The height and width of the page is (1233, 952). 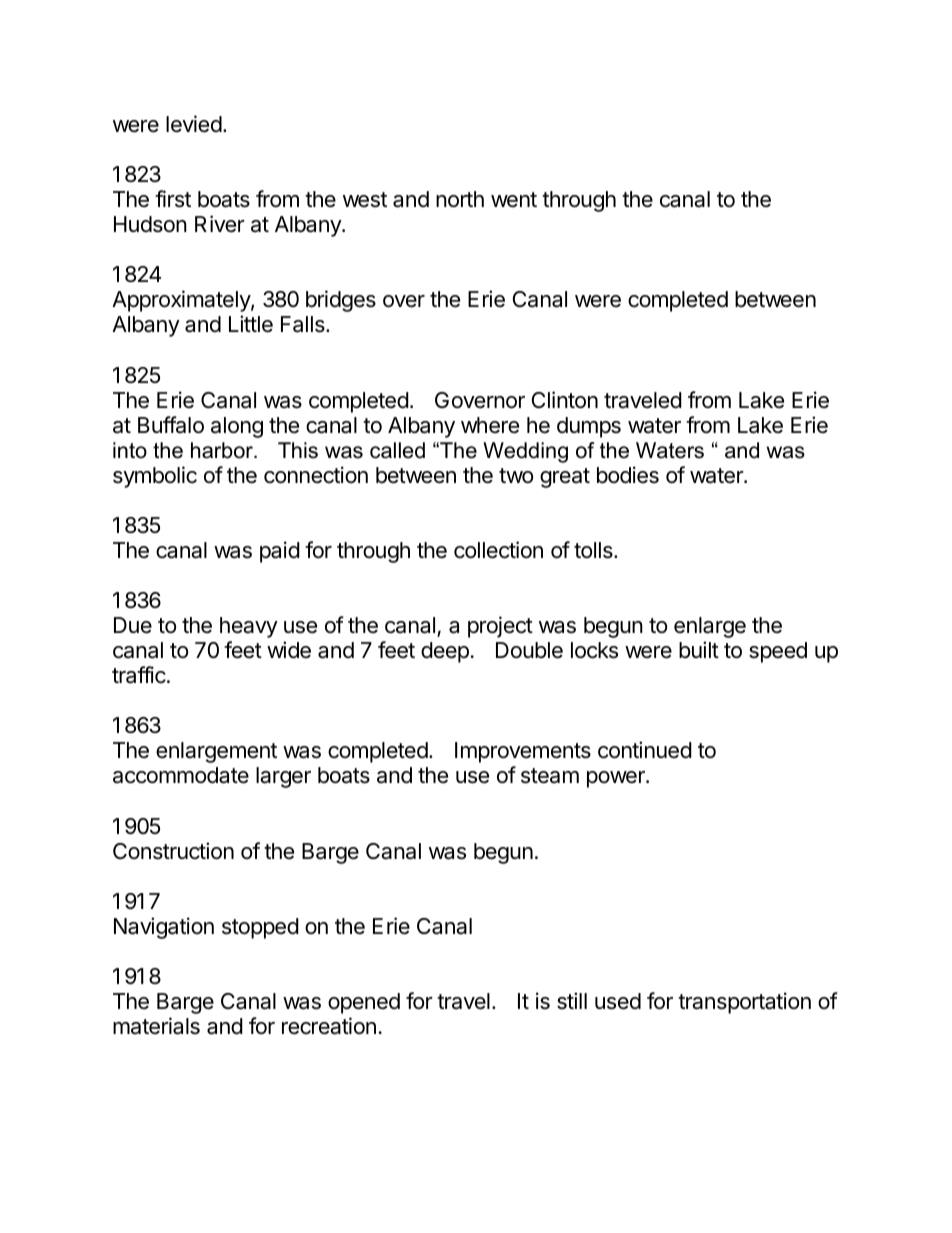 What do you see at coordinates (156, 1026) in the page?
I see `materials` at bounding box center [156, 1026].
